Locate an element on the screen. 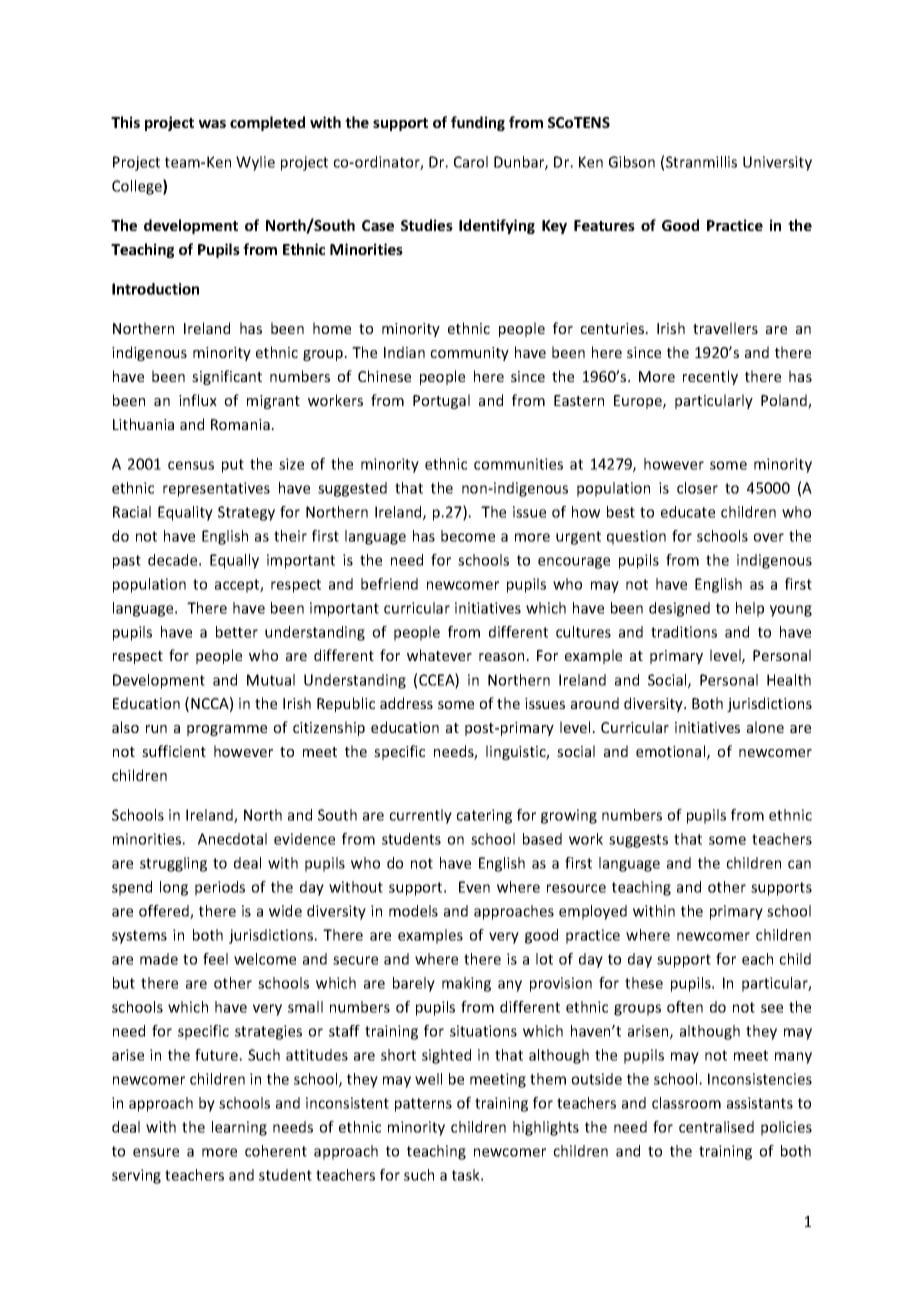  learning is located at coordinates (239, 1128).
